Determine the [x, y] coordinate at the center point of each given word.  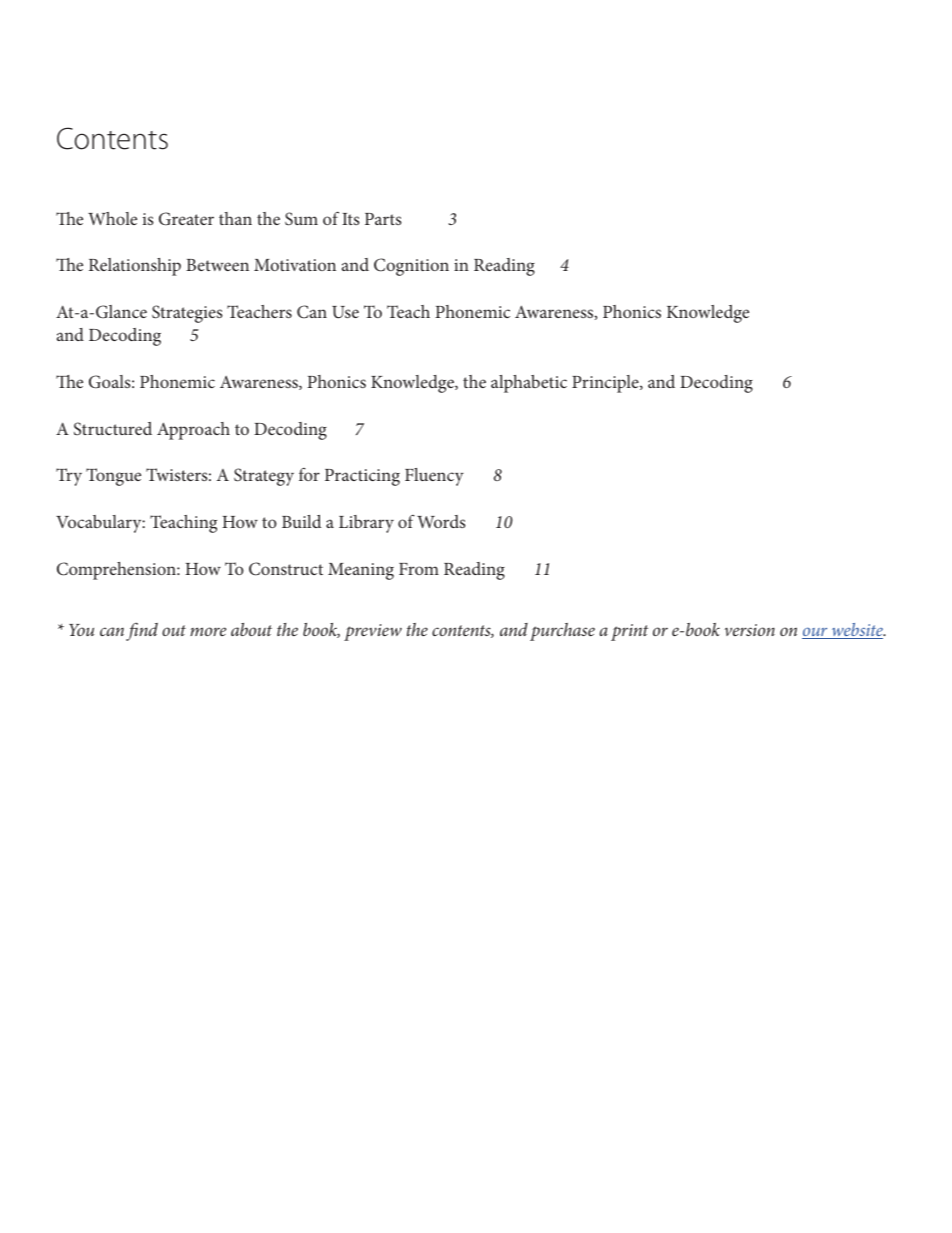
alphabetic [529, 384]
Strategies [187, 314]
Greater [186, 219]
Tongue [113, 477]
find [142, 631]
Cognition [411, 267]
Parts [383, 219]
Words [441, 521]
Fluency [434, 477]
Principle [606, 384]
